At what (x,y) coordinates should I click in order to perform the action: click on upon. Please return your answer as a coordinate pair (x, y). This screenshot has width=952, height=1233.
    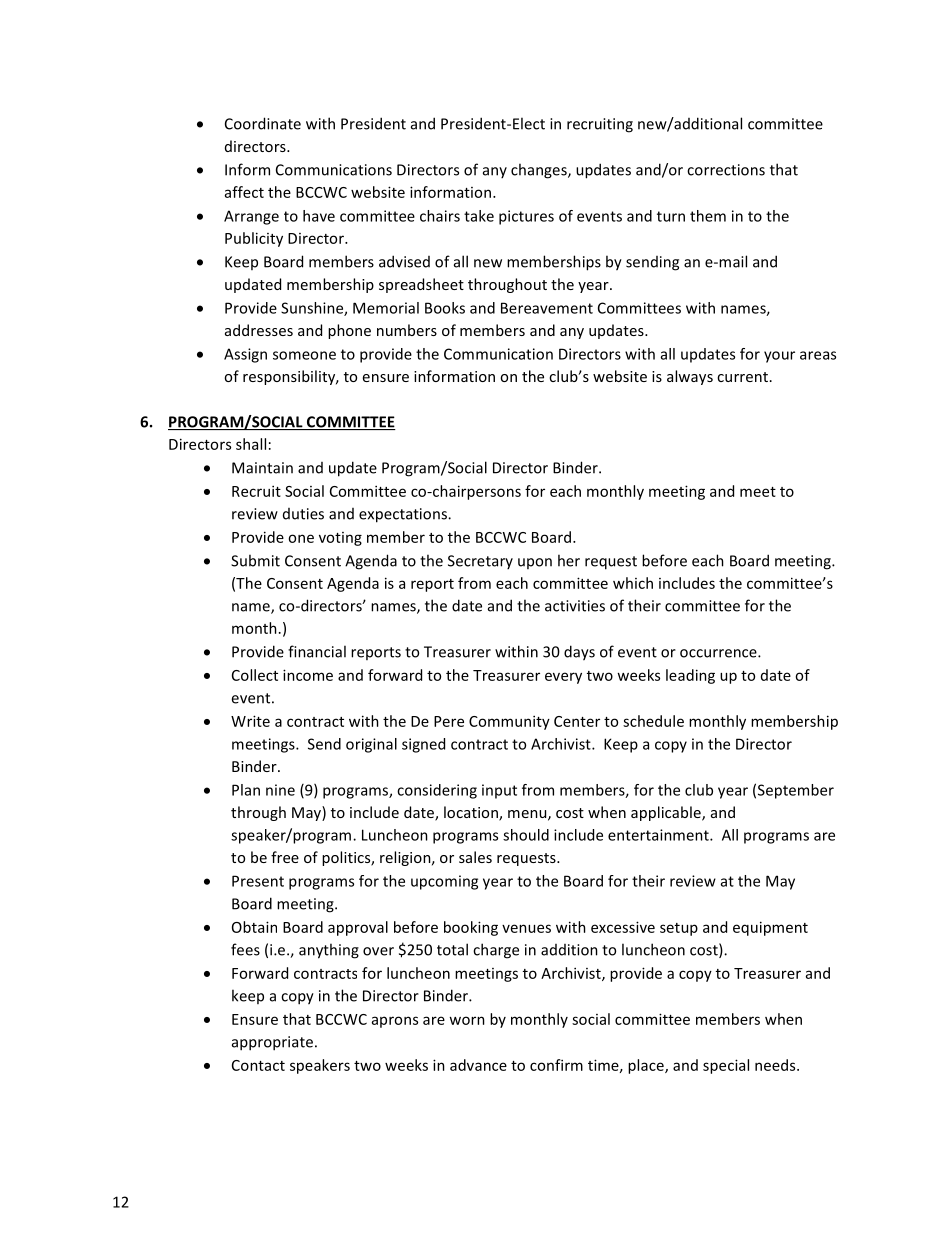
    Looking at the image, I should click on (535, 563).
